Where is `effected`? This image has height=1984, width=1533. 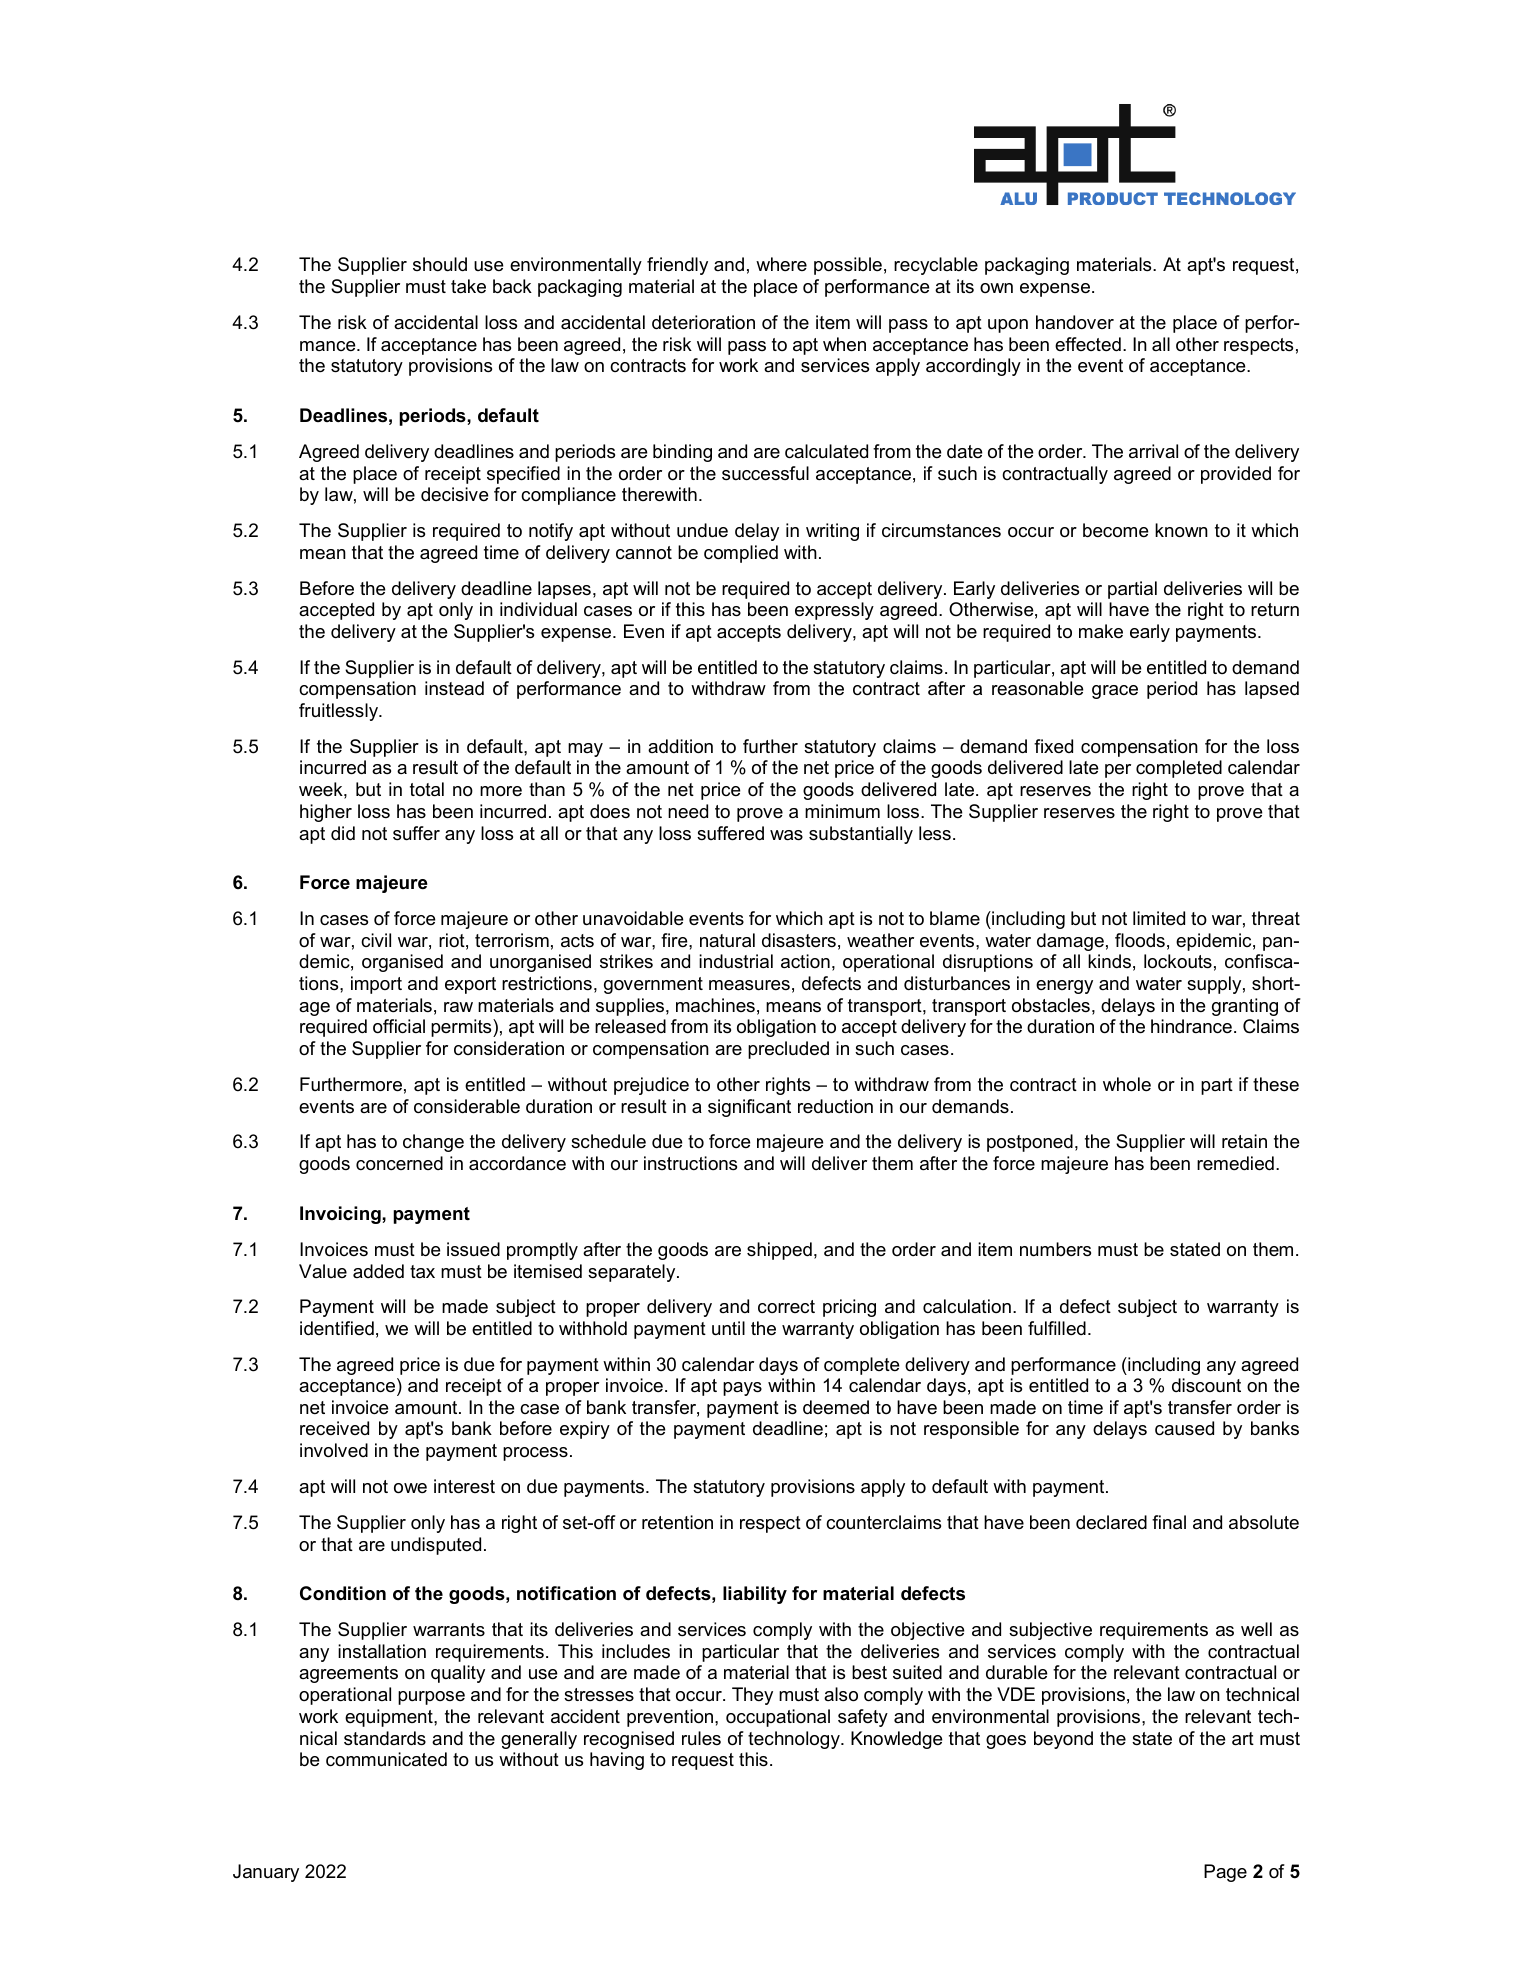 effected is located at coordinates (1088, 344).
